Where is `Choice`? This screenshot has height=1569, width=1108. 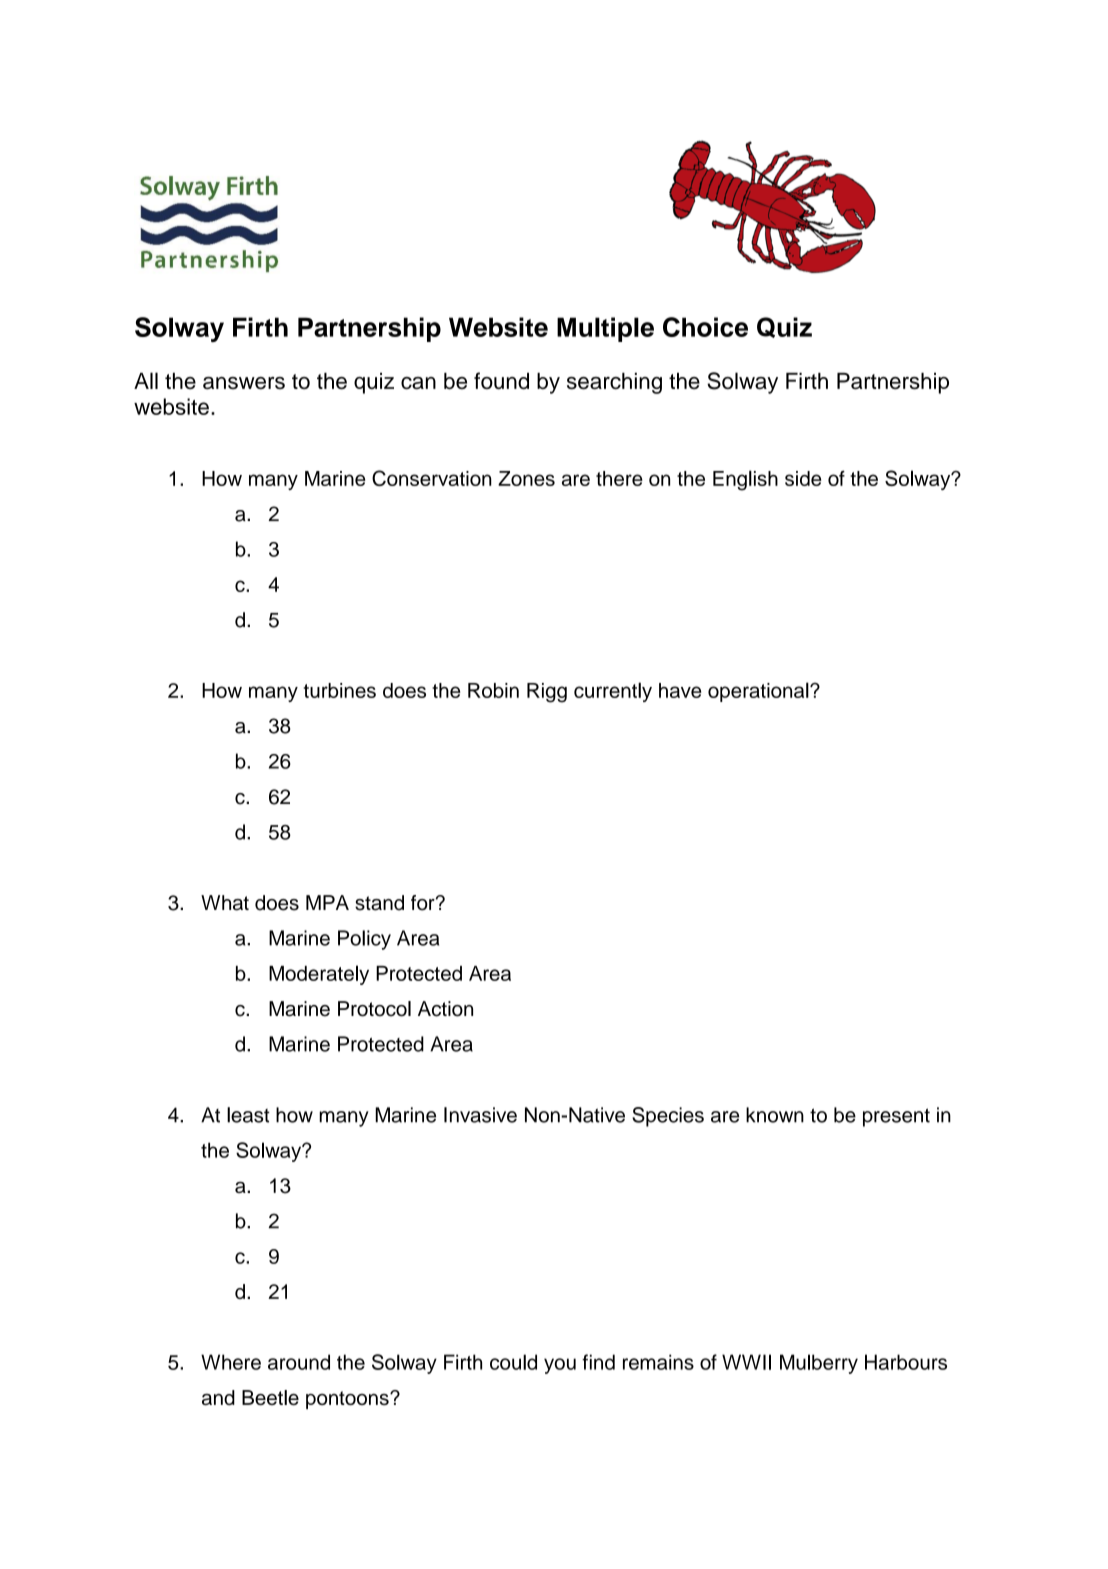
Choice is located at coordinates (705, 327).
